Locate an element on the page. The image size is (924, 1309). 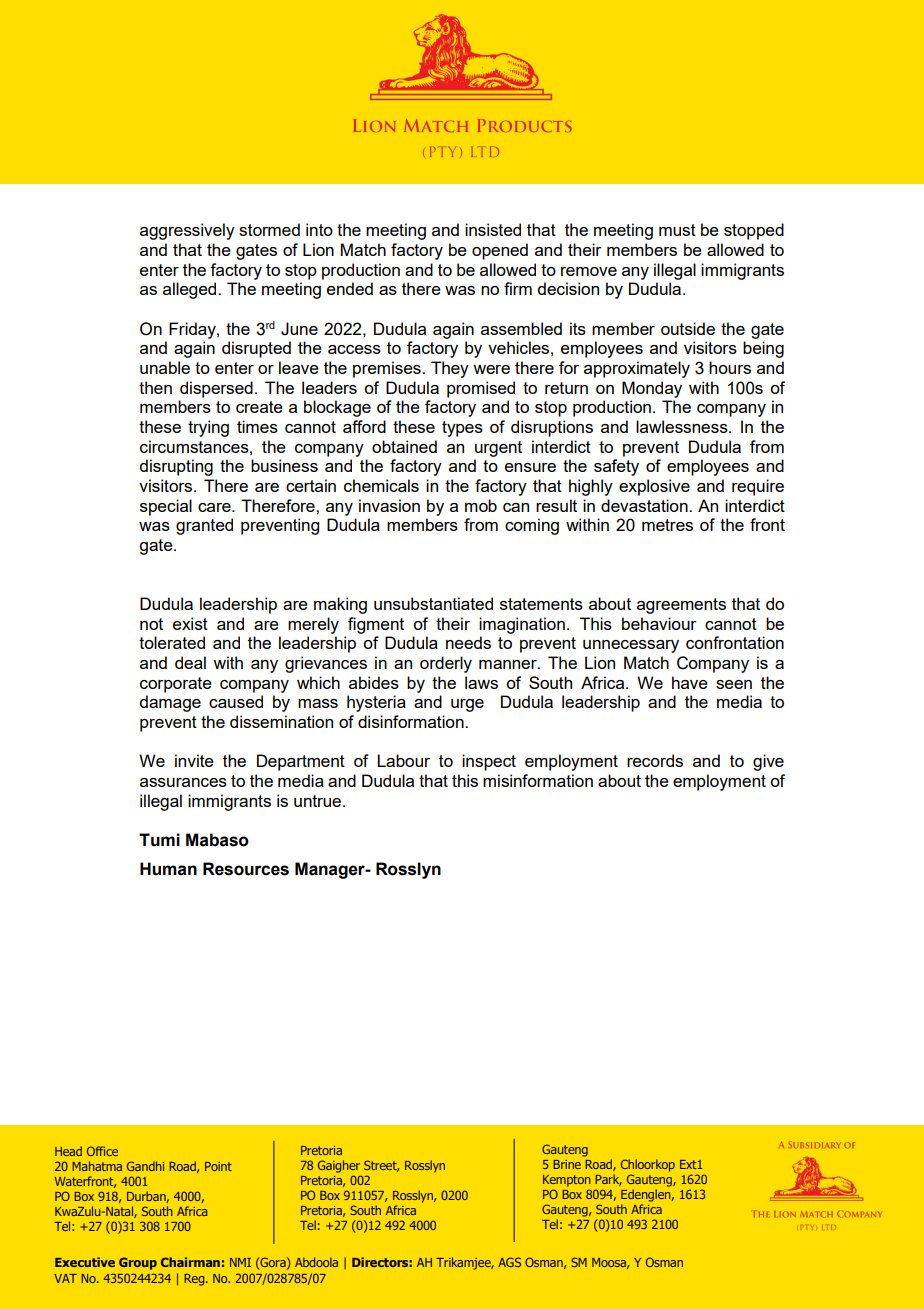
unsubstantiated is located at coordinates (433, 603).
